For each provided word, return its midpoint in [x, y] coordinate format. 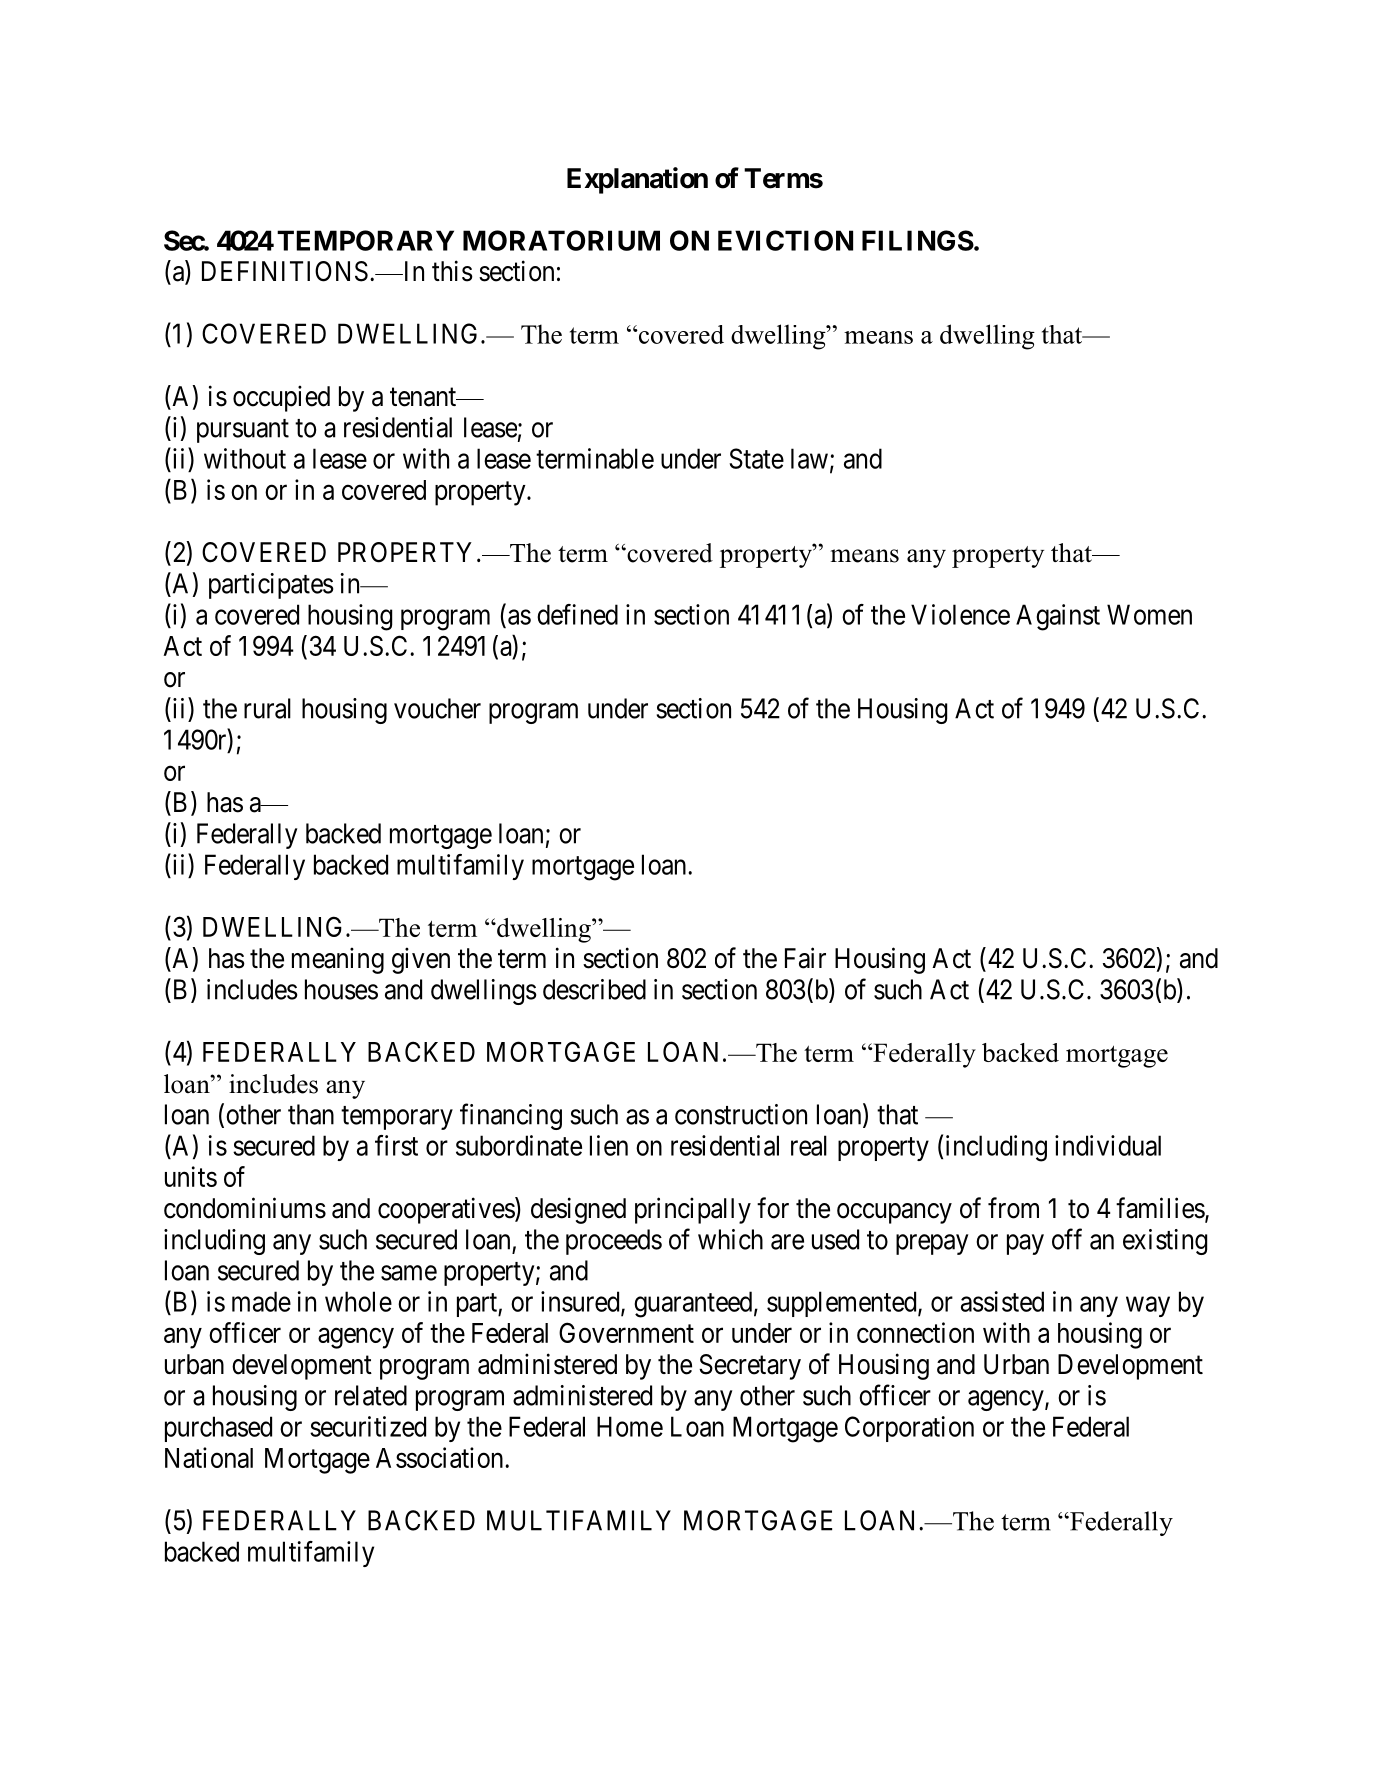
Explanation [637, 180]
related [371, 1395]
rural [267, 708]
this [452, 271]
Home [630, 1426]
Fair [805, 958]
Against [1058, 617]
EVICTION [785, 240]
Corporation [909, 1429]
